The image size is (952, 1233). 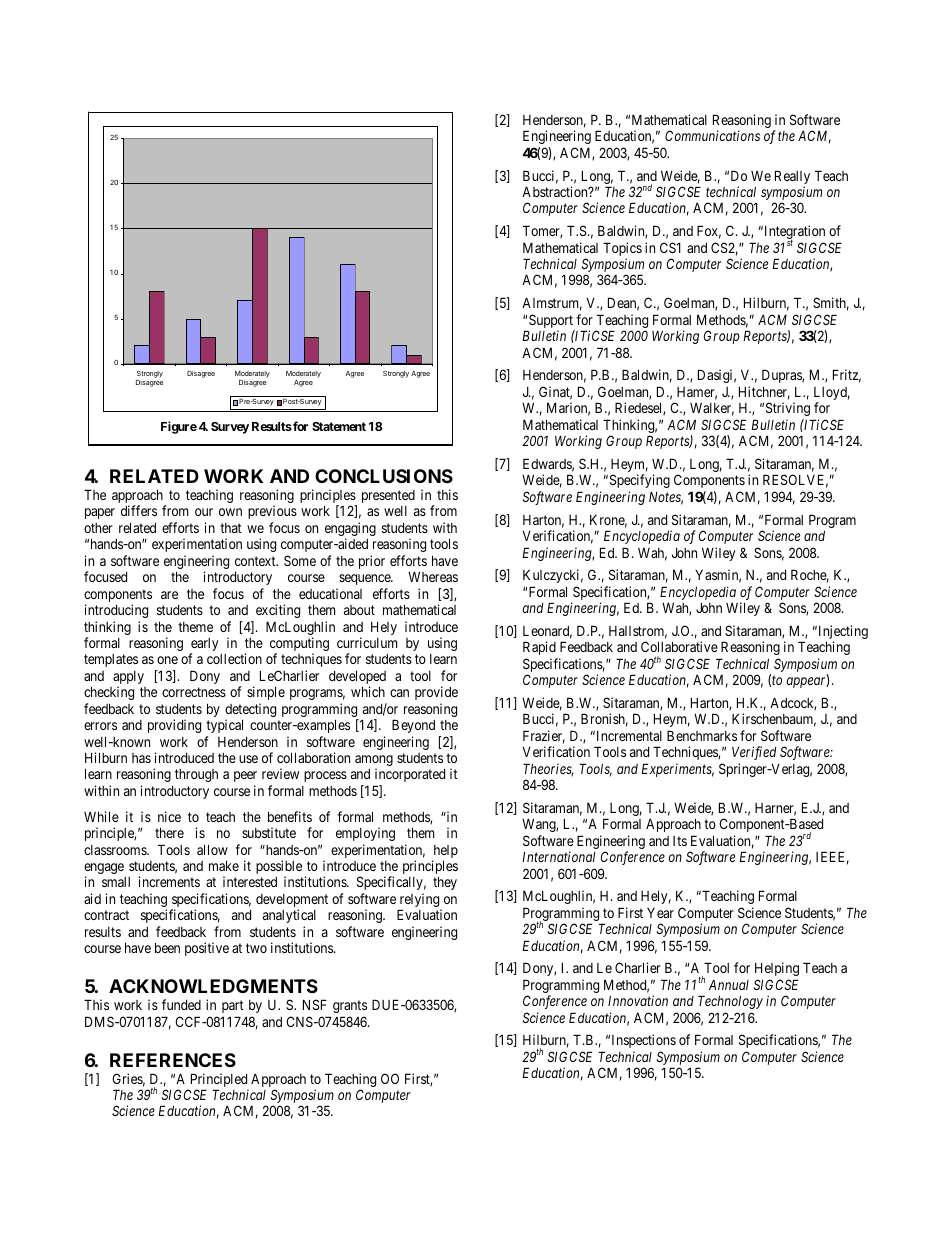 What do you see at coordinates (702, 735) in the screenshot?
I see `Benchmarks` at bounding box center [702, 735].
